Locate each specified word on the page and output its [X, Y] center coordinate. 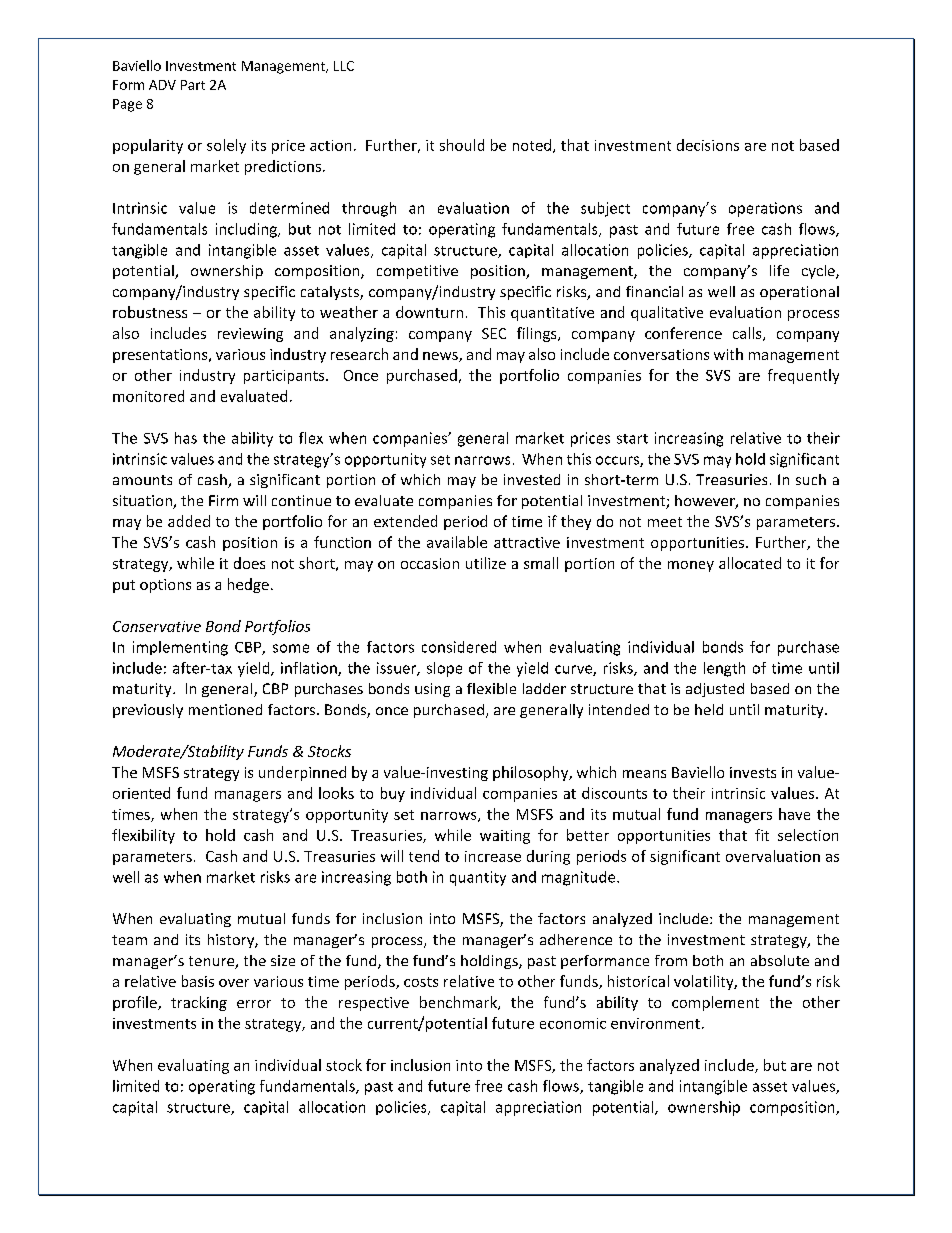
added [189, 521]
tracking [199, 1003]
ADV [162, 85]
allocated [750, 563]
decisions [708, 145]
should [462, 145]
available [457, 542]
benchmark [459, 1003]
